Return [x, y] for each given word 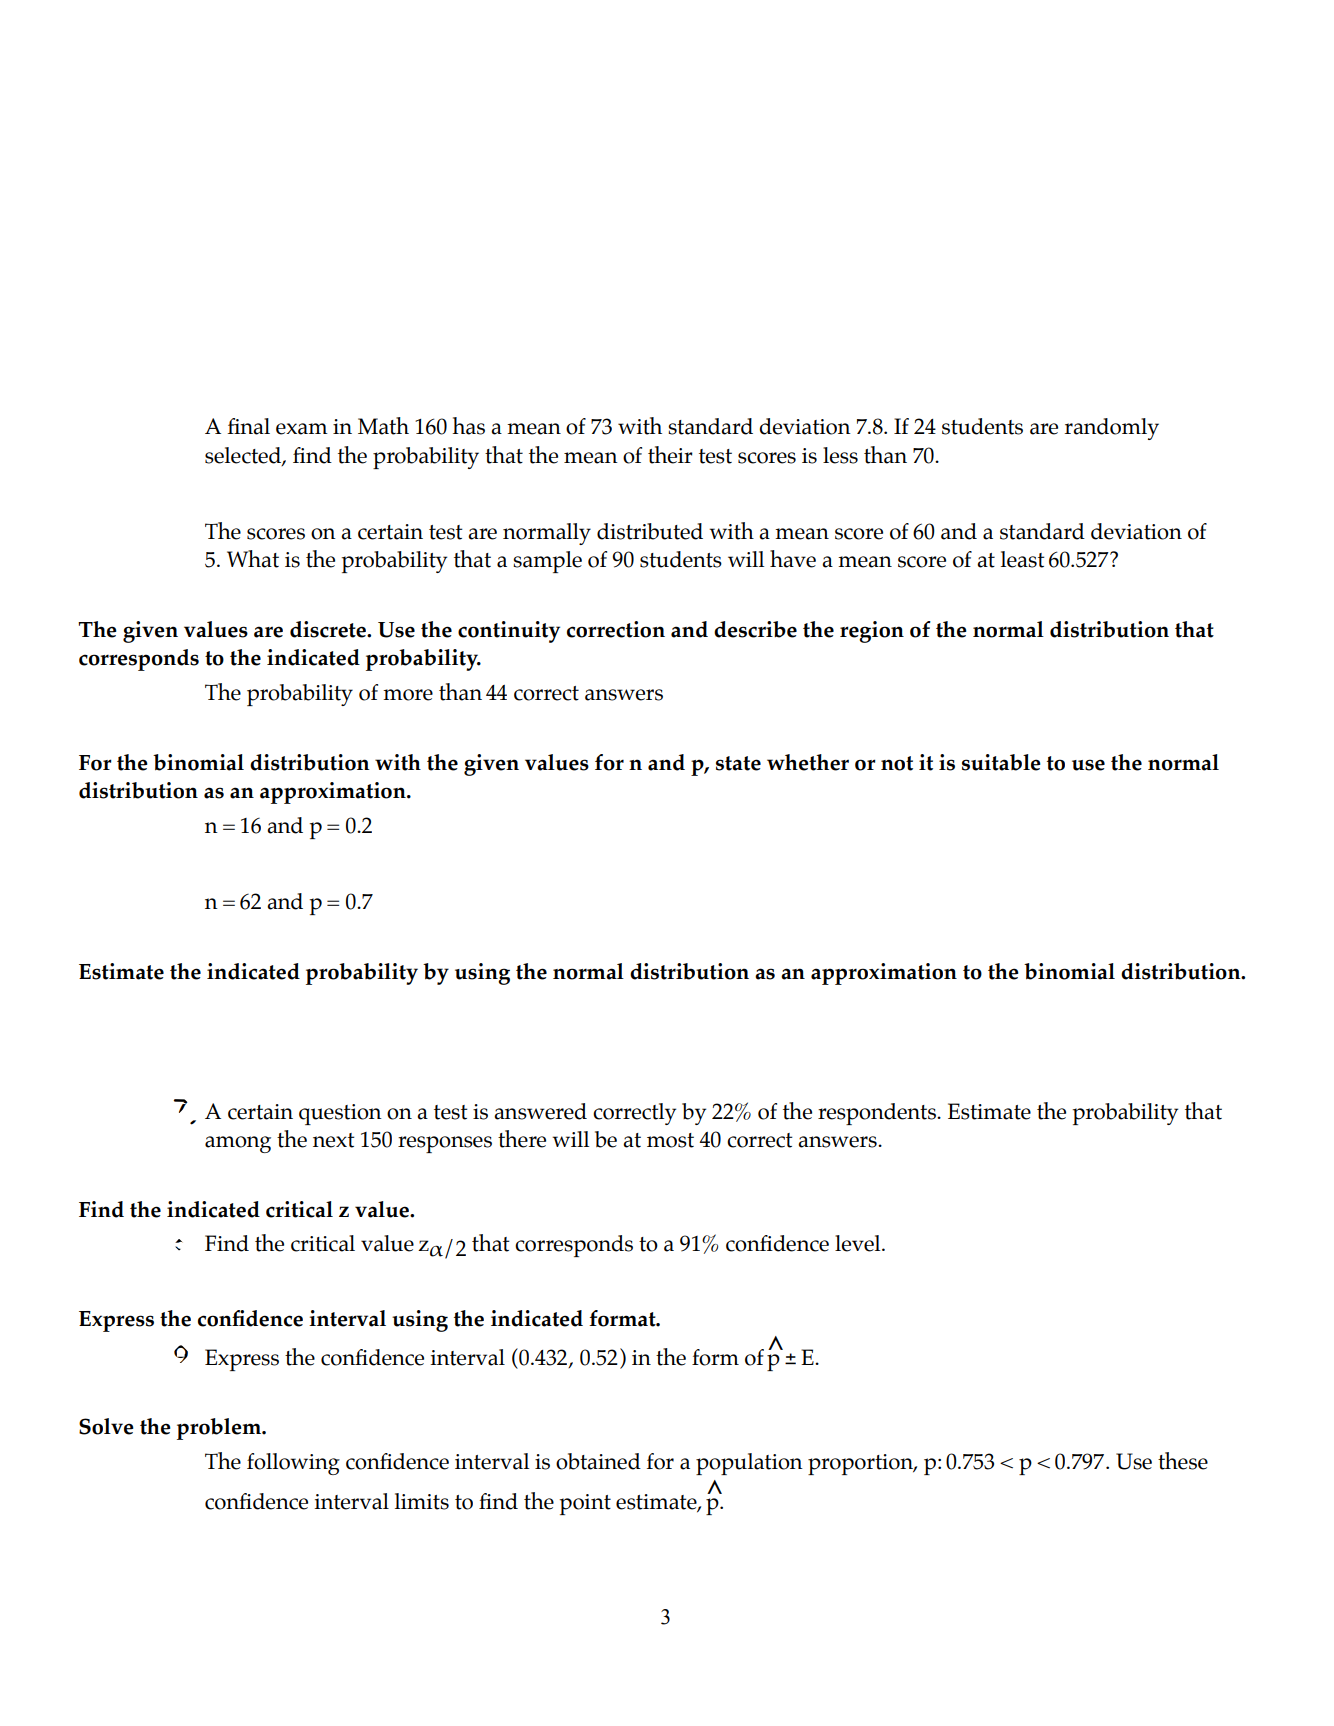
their [670, 455]
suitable [1001, 762]
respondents [878, 1114]
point [585, 1504]
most [670, 1140]
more [408, 695]
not [897, 763]
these [1183, 1461]
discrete [329, 629]
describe [755, 629]
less [840, 455]
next [334, 1140]
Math [383, 426]
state [738, 763]
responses [445, 1144]
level [859, 1243]
